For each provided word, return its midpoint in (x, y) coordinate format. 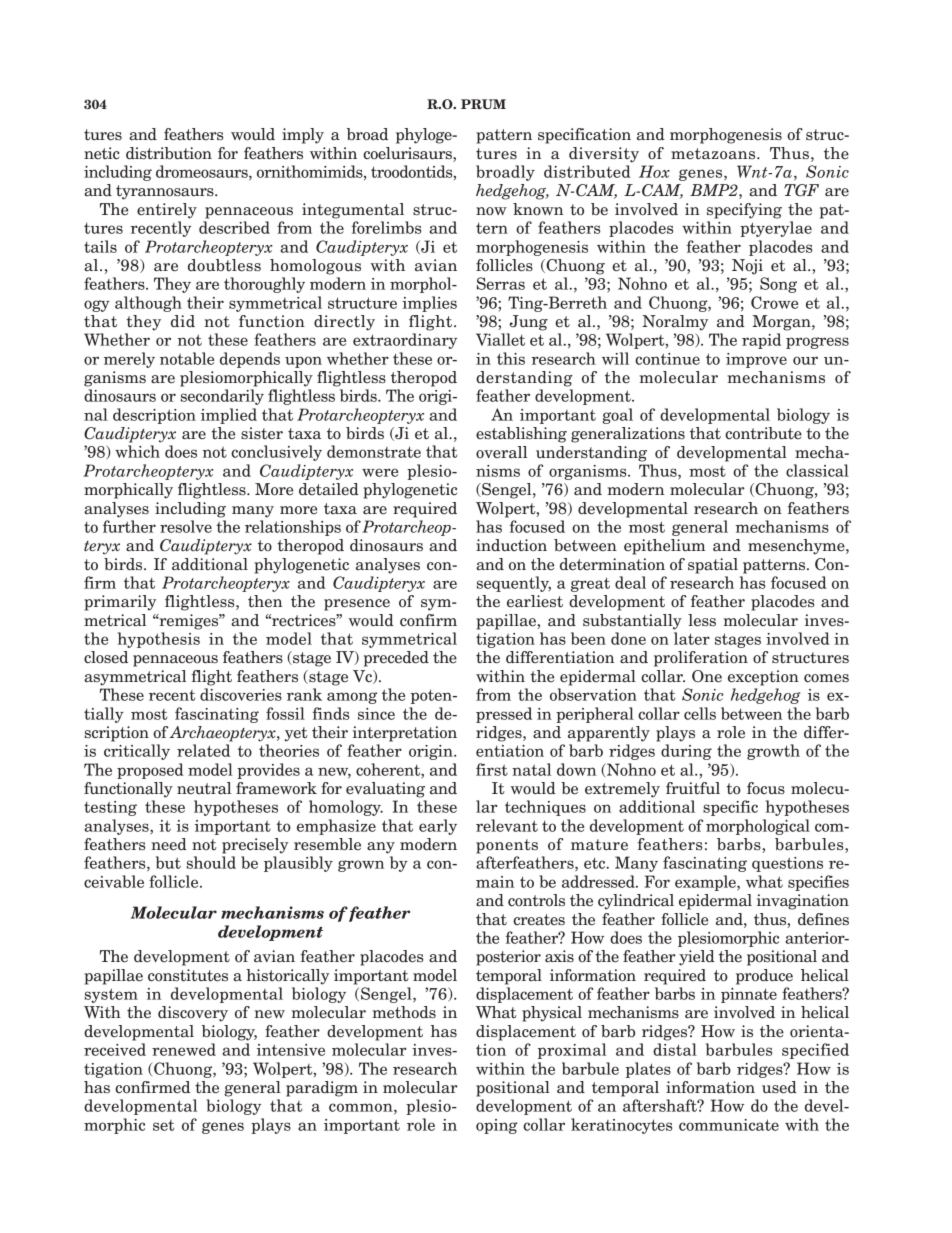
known (538, 209)
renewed (184, 1049)
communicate (729, 1125)
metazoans (714, 154)
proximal (572, 1051)
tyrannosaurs (166, 192)
